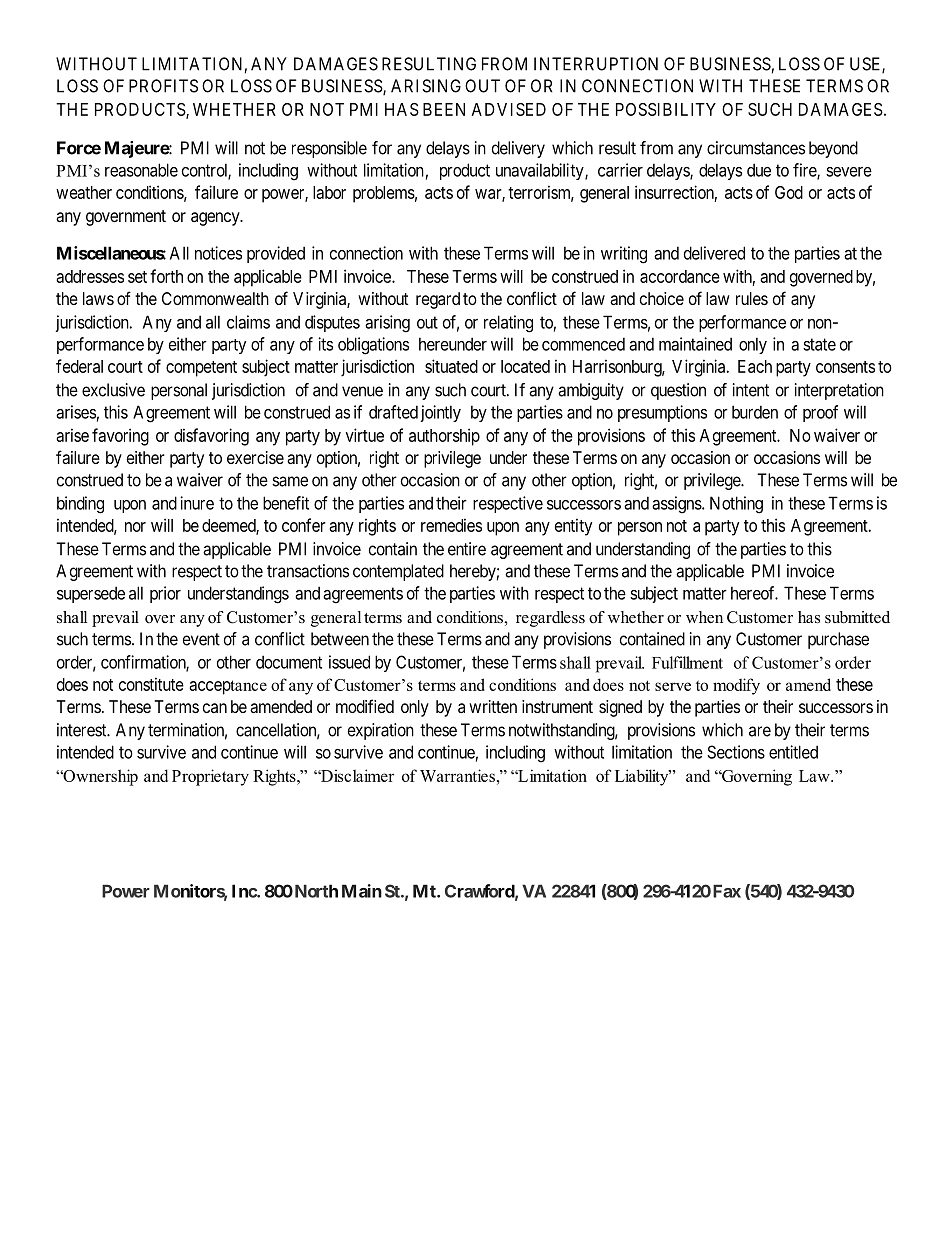  Describe the element at coordinates (440, 413) in the page. I see `jointly` at that location.
